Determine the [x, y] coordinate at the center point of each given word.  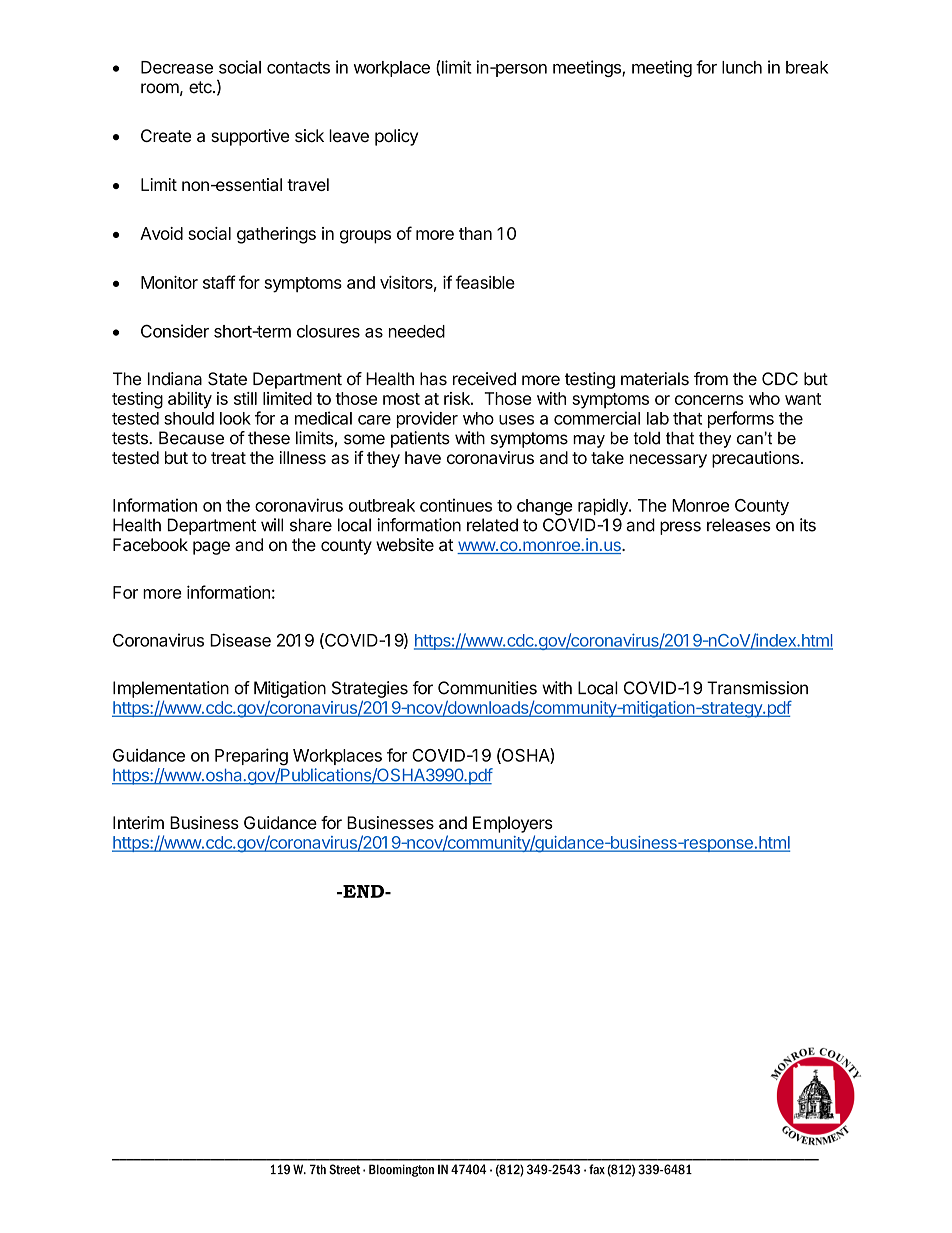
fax [597, 1169]
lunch [742, 67]
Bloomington [401, 1170]
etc [201, 87]
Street [344, 1169]
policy [396, 137]
